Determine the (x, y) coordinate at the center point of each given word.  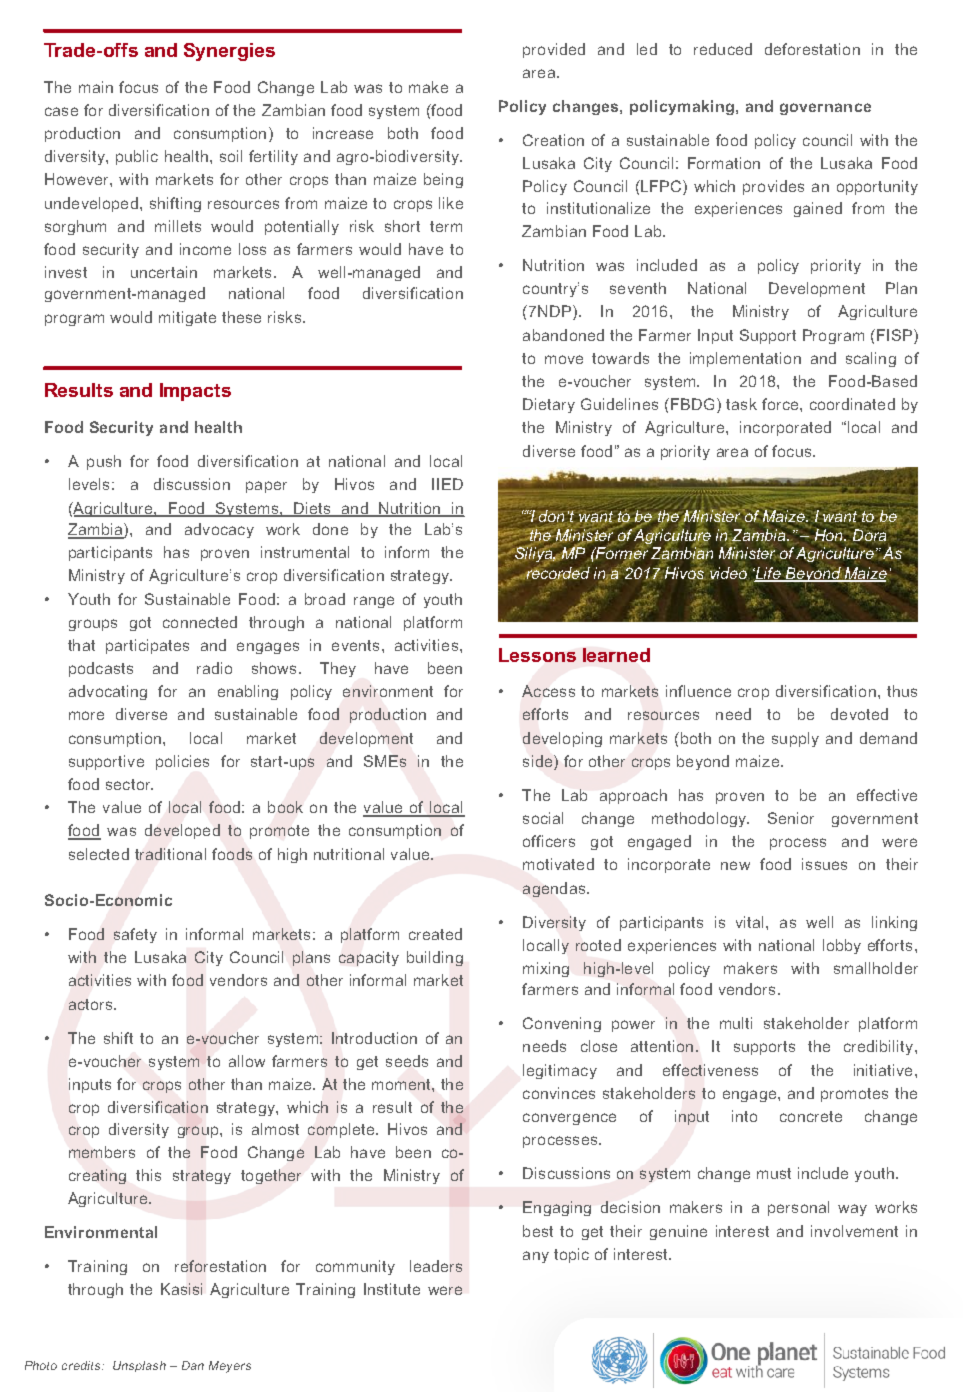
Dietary (549, 405)
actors (92, 1004)
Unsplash (139, 1366)
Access (548, 691)
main (96, 87)
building (435, 958)
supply (795, 739)
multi (736, 1023)
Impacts (195, 392)
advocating (108, 692)
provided (554, 50)
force (781, 404)
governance (825, 109)
